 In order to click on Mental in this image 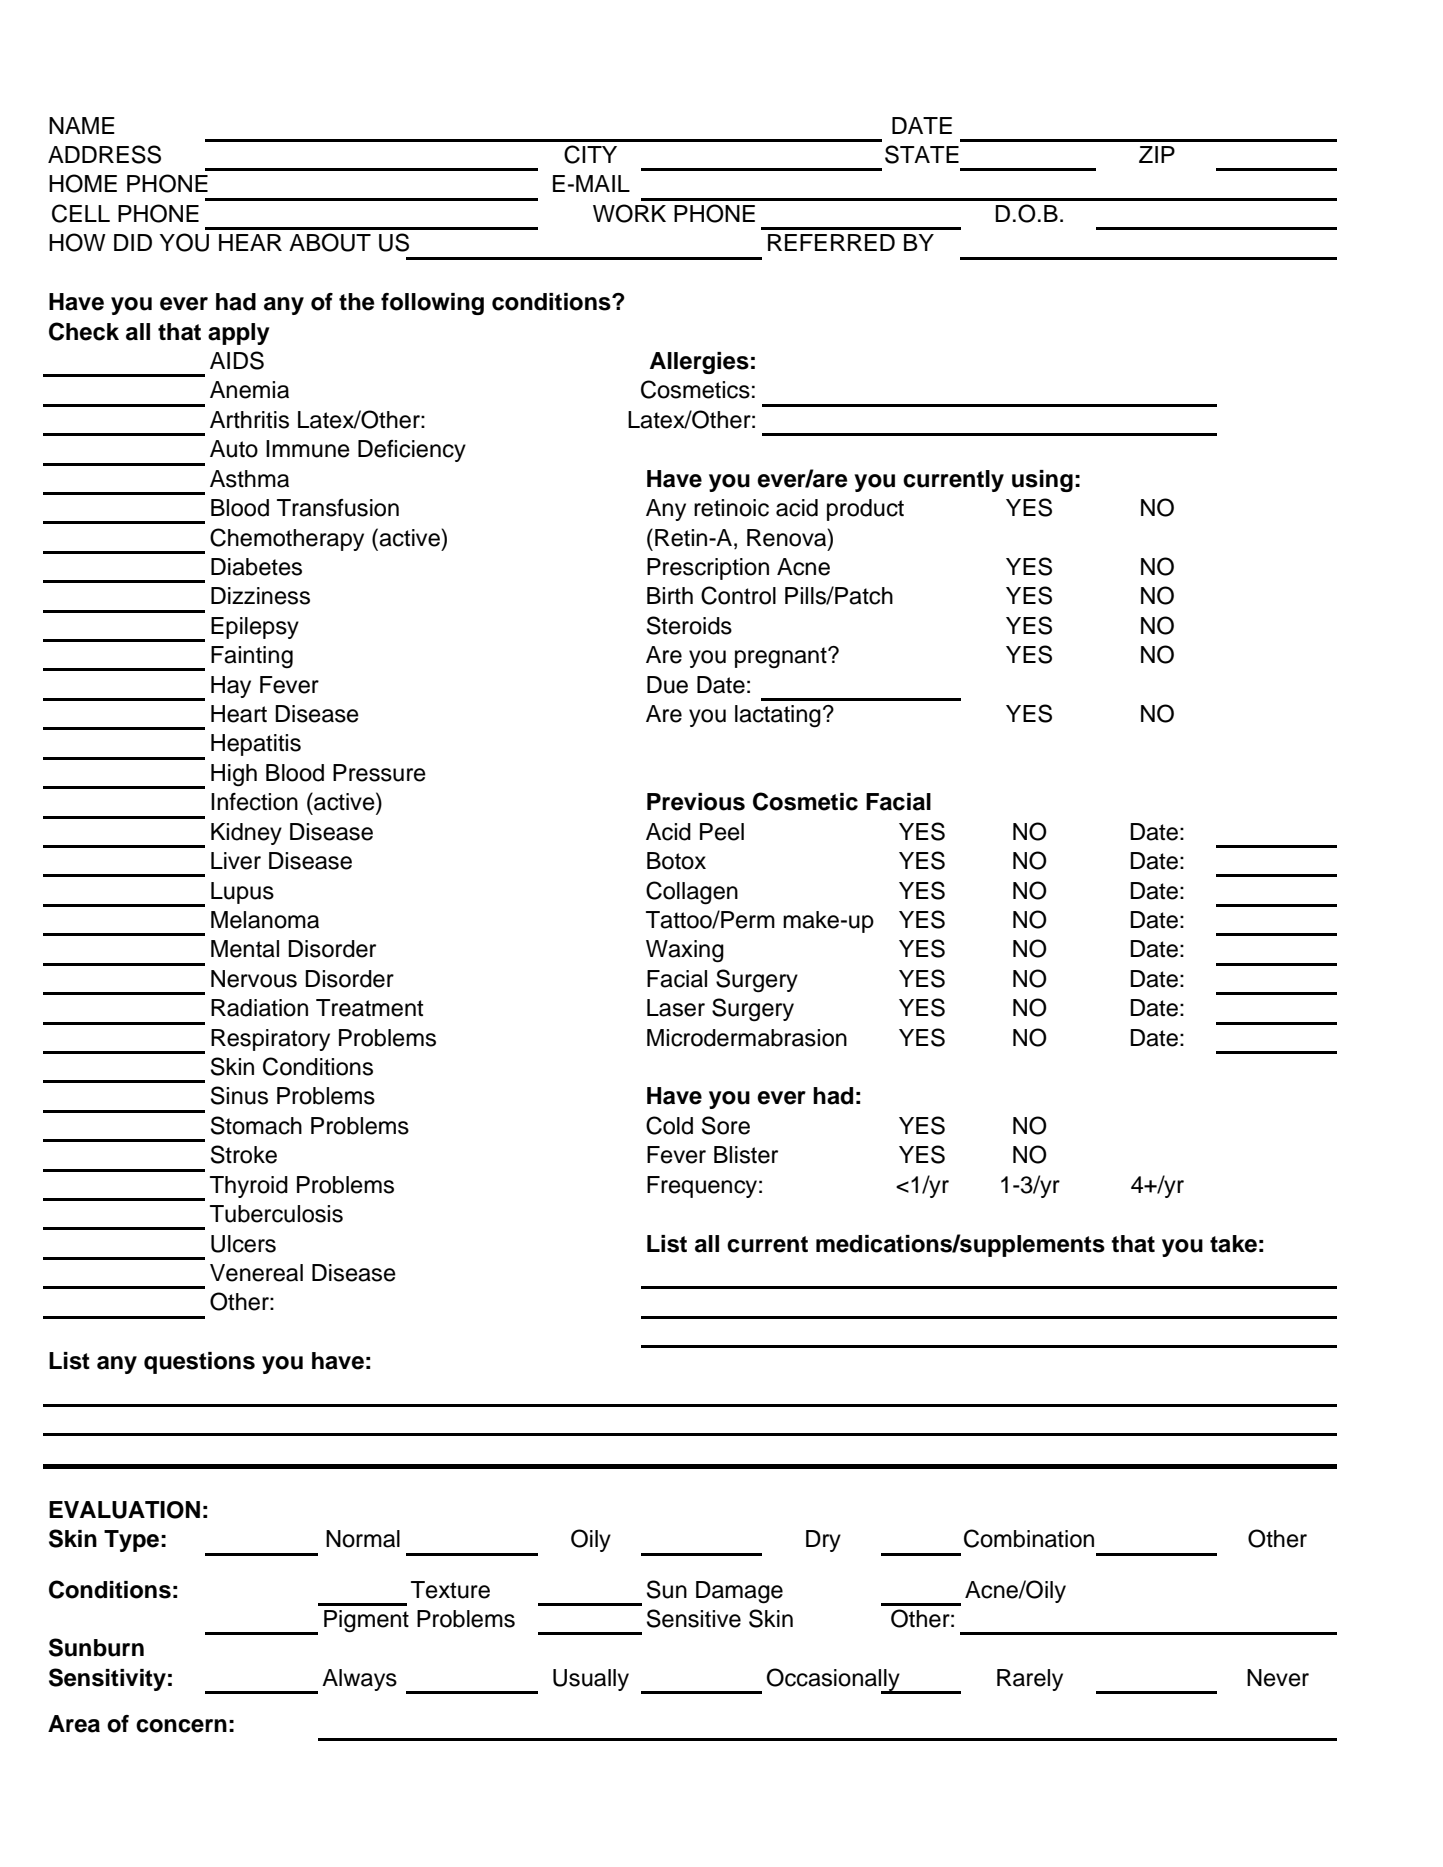, I will do `click(245, 949)`.
